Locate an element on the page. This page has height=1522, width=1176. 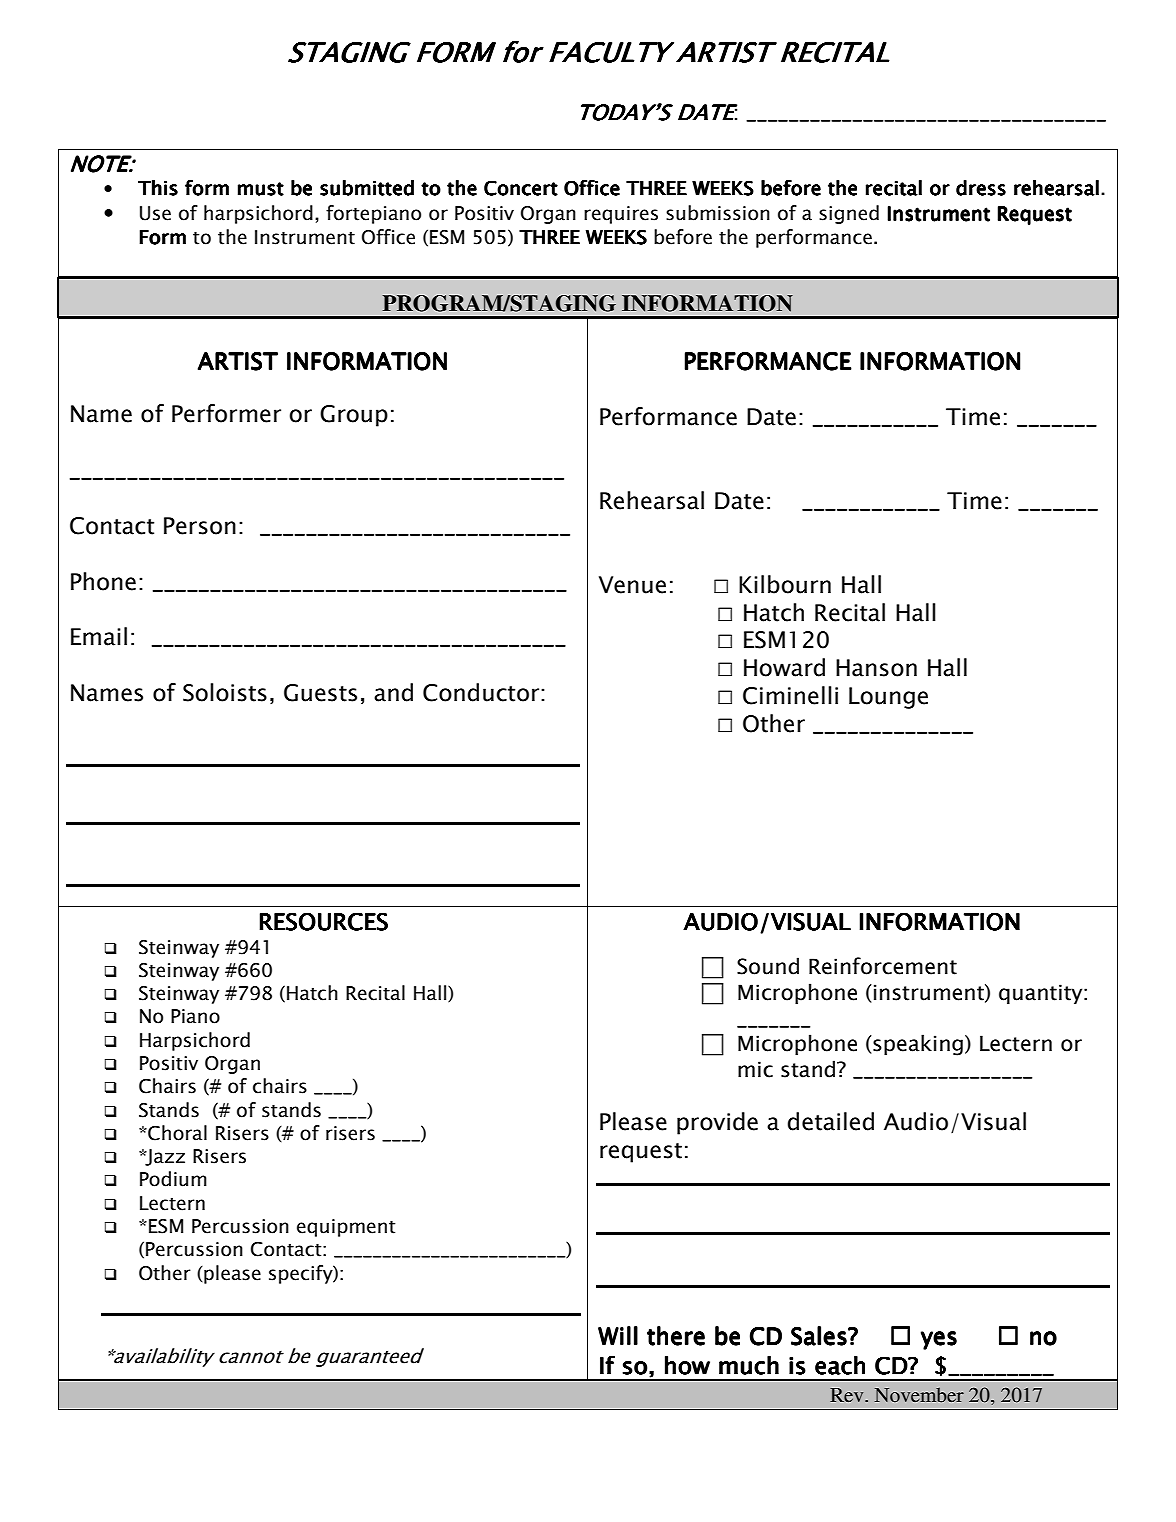
Email is located at coordinates (99, 636).
